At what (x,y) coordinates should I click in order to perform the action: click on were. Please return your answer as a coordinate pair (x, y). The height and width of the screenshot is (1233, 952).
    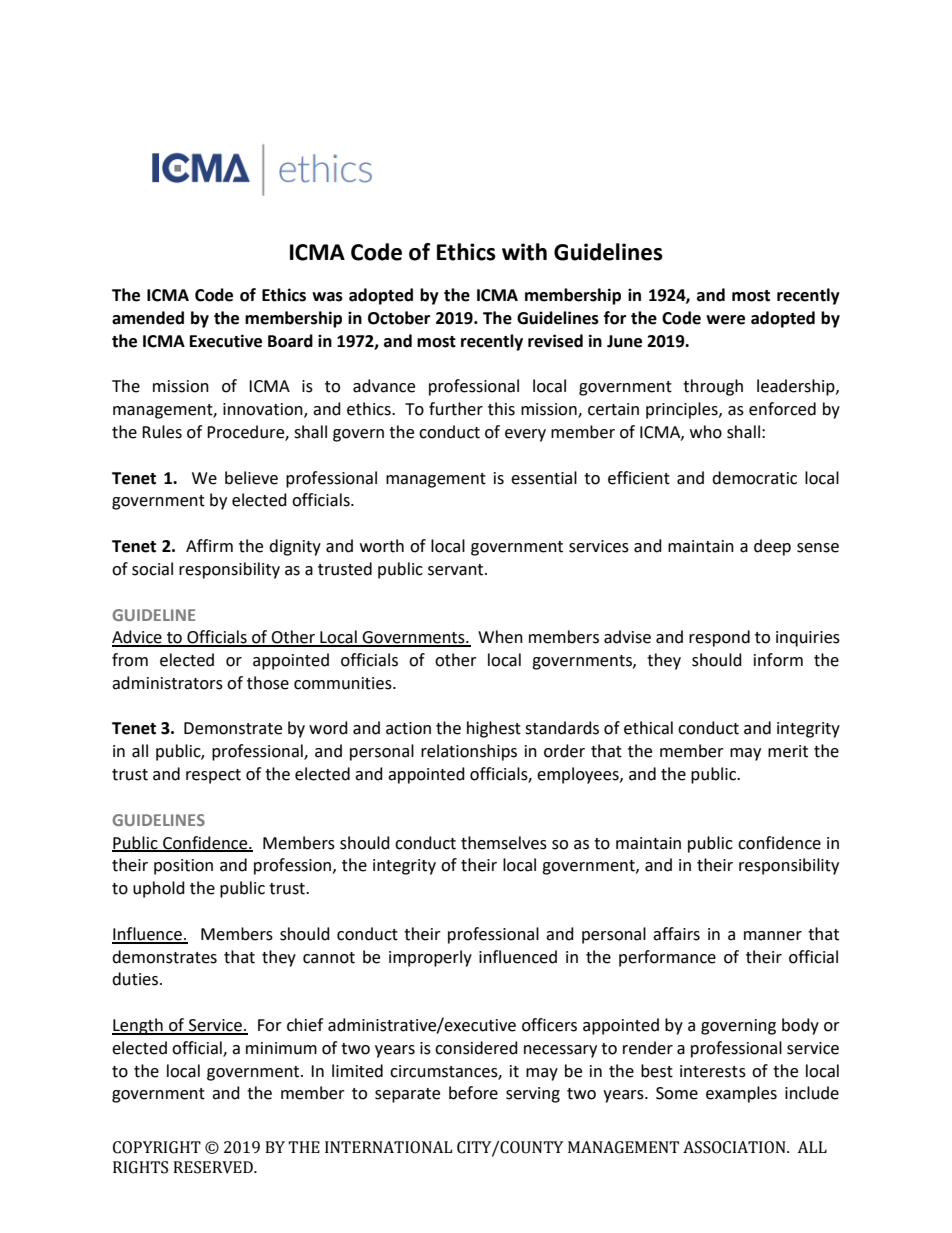
    Looking at the image, I should click on (725, 320).
